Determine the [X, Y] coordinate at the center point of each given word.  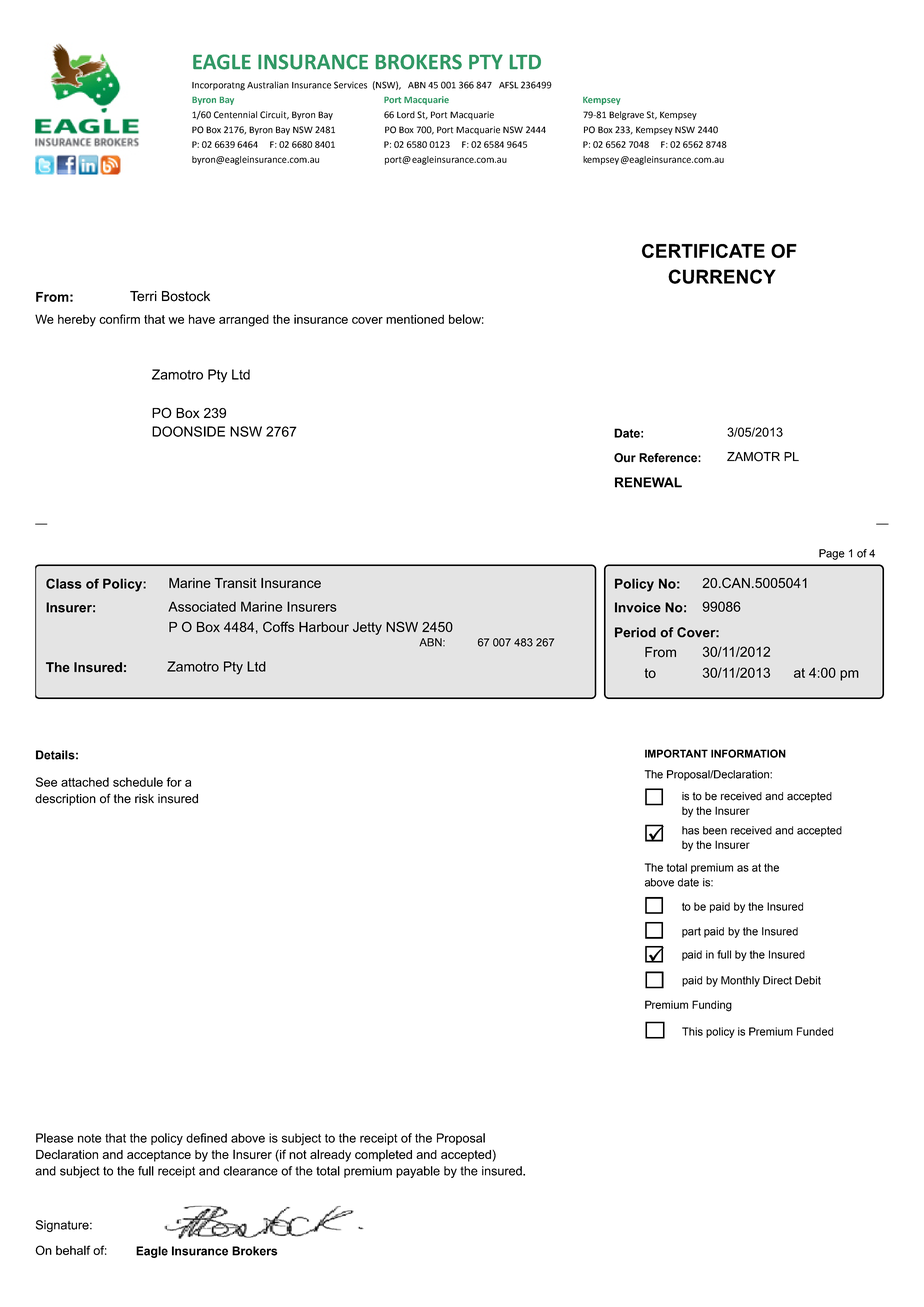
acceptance [159, 1156]
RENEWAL [648, 482]
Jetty [367, 628]
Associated [202, 606]
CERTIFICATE [703, 251]
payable [418, 1172]
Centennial [235, 115]
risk [144, 799]
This [692, 1031]
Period [635, 632]
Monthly [740, 981]
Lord [406, 115]
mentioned [415, 319]
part [691, 932]
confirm [119, 319]
